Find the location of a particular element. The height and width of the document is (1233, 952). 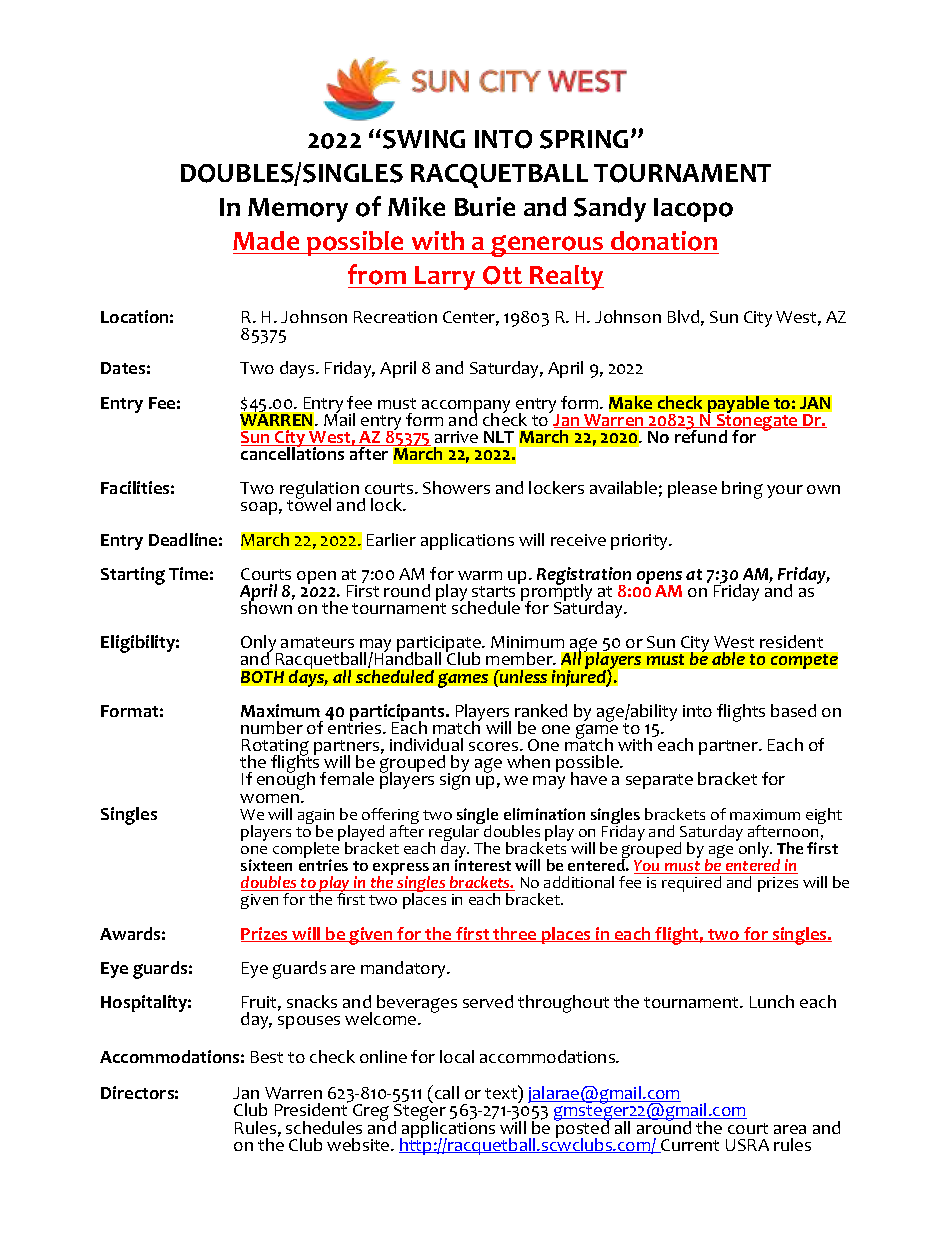

cancellations is located at coordinates (294, 452).
